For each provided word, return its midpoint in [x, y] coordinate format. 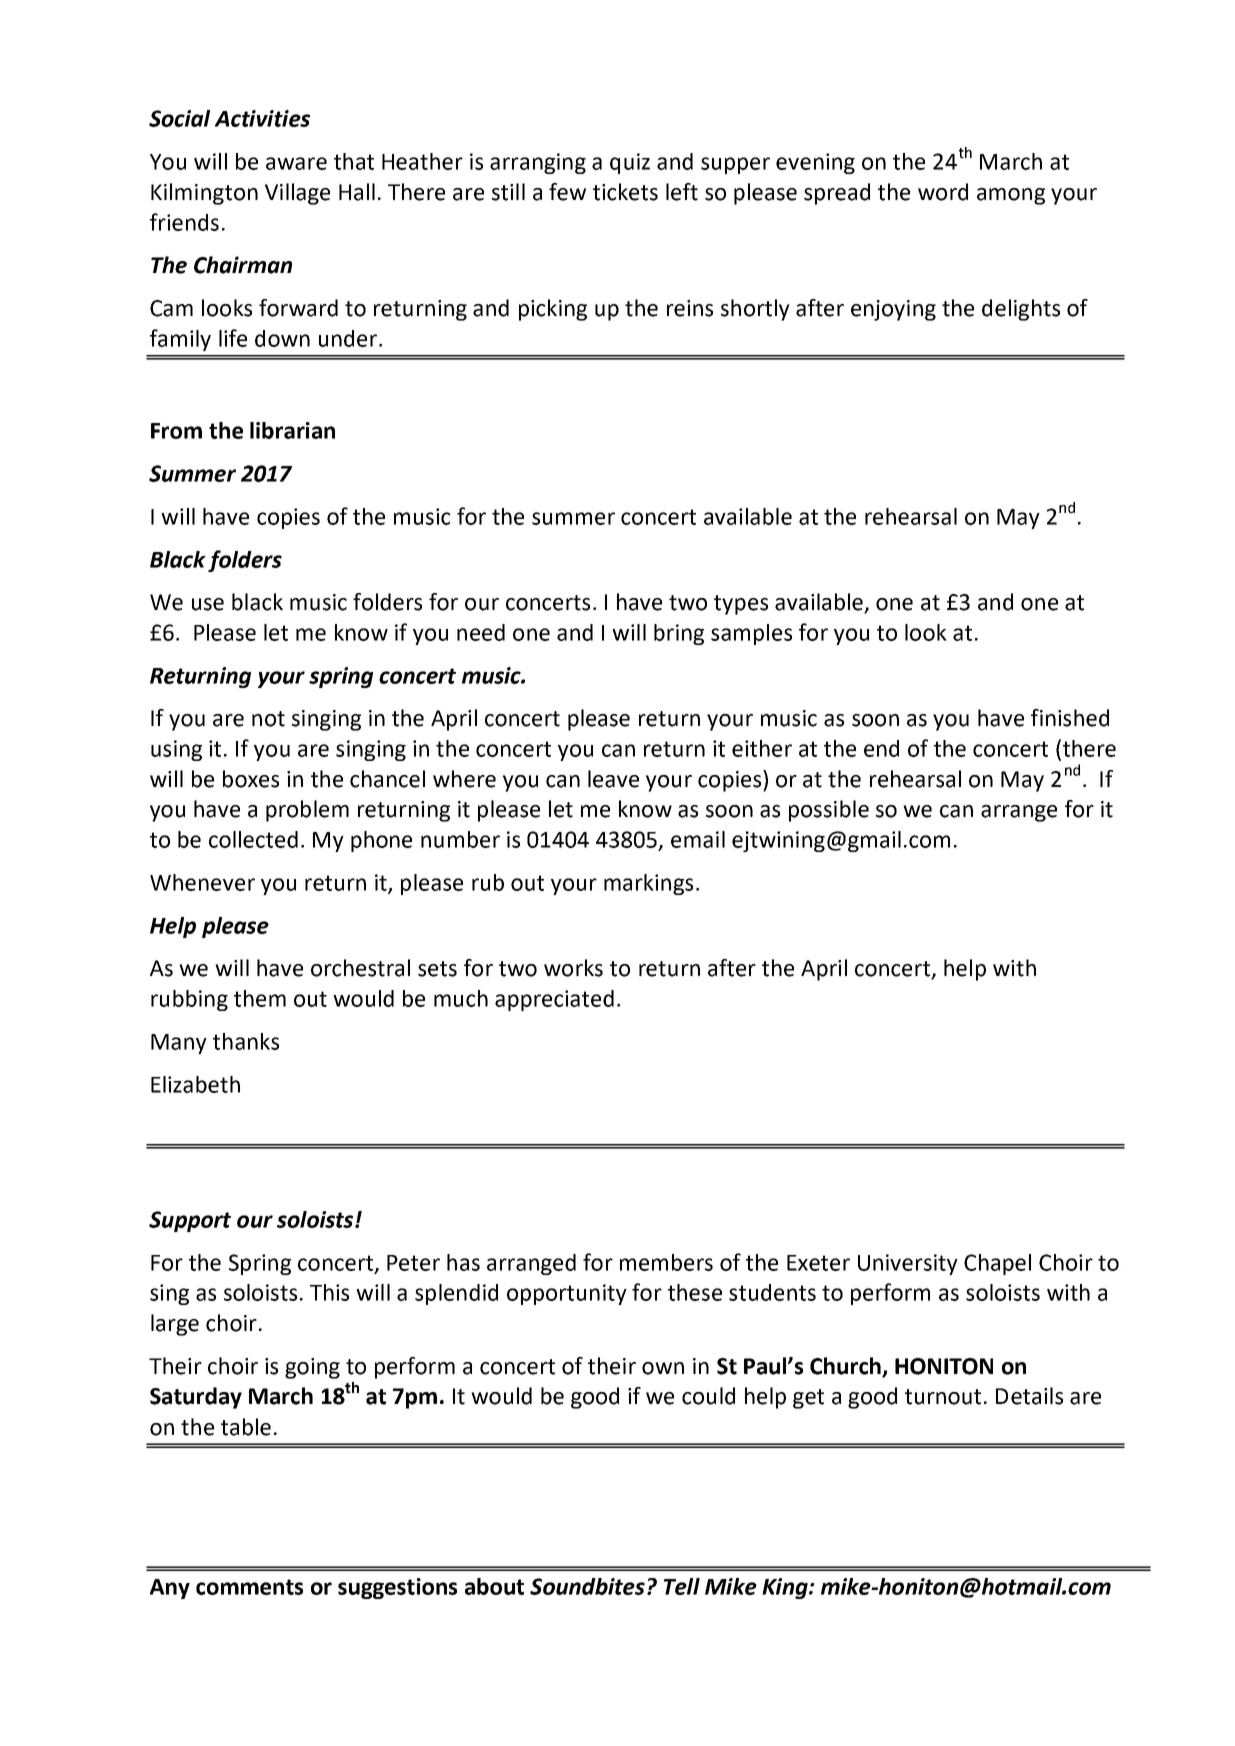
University [908, 1264]
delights [1021, 310]
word [943, 192]
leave [613, 779]
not [268, 719]
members [666, 1262]
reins [690, 308]
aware [296, 163]
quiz [630, 163]
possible [829, 811]
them [260, 998]
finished [1070, 718]
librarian [292, 430]
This [329, 1292]
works [573, 968]
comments [249, 1587]
